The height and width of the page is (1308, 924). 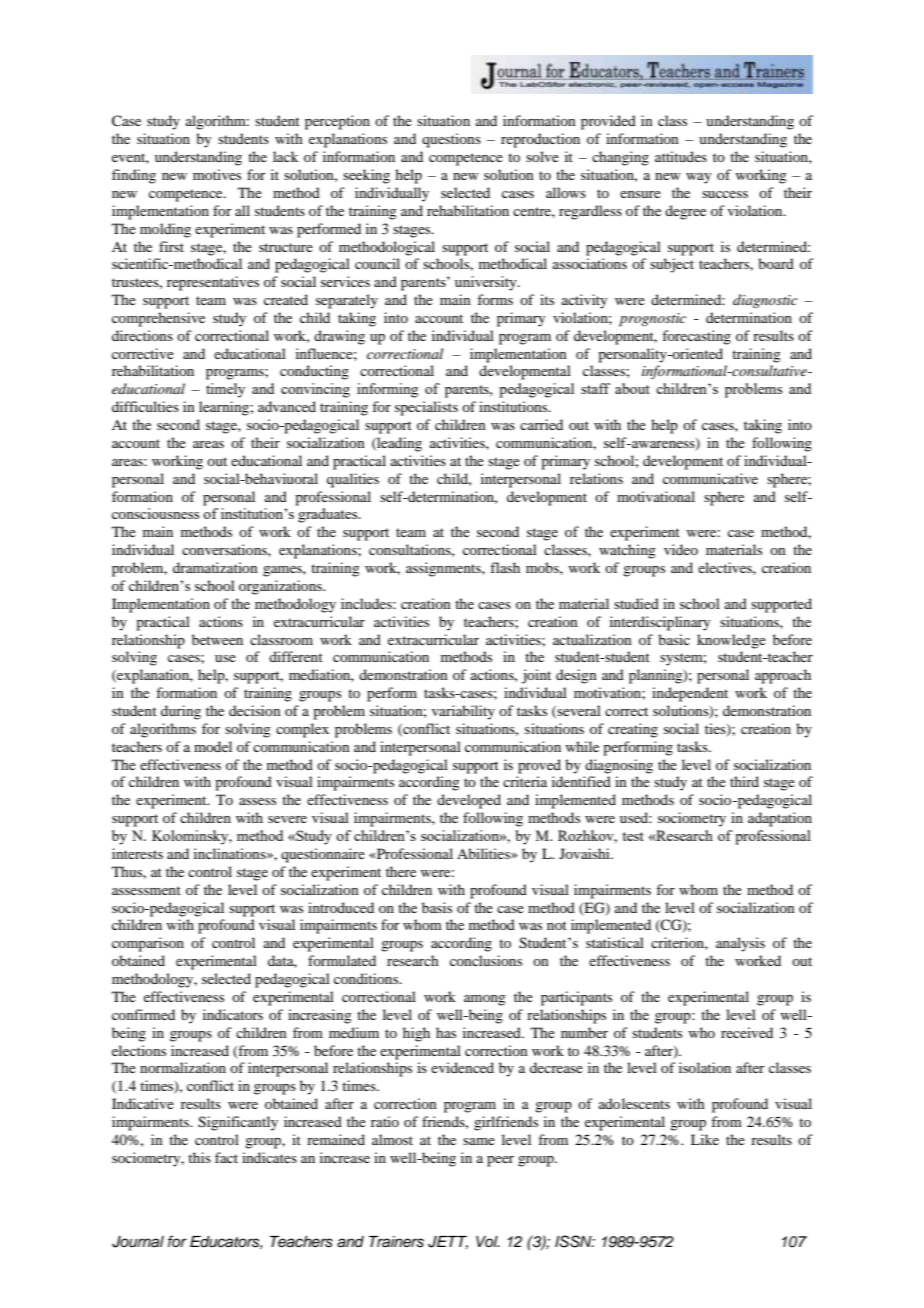 What do you see at coordinates (681, 156) in the page?
I see `attitudes` at bounding box center [681, 156].
